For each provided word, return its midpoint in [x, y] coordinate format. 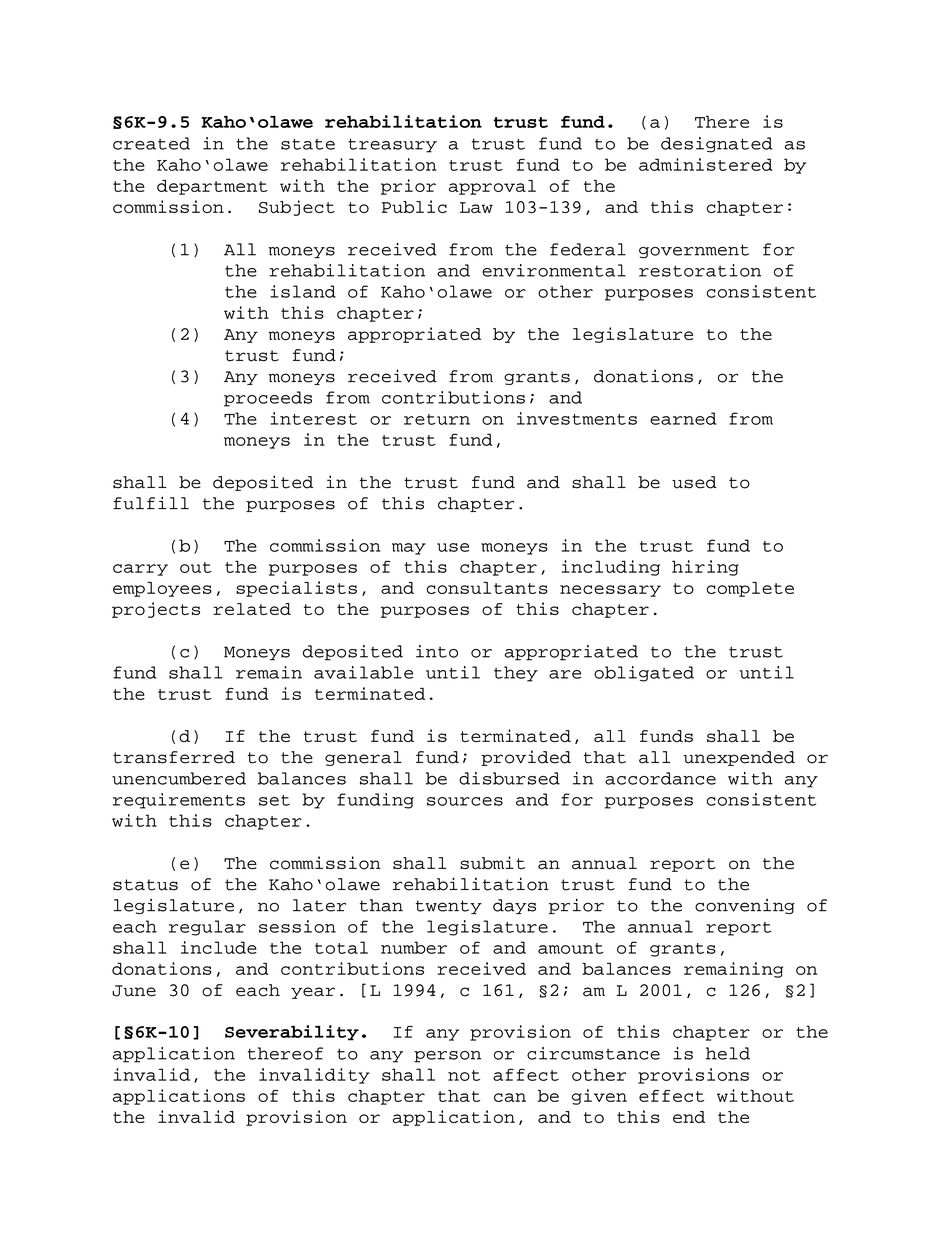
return [437, 419]
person [447, 1057]
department [212, 187]
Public [414, 206]
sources [465, 801]
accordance [660, 778]
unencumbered [179, 778]
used [694, 482]
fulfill [151, 503]
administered [706, 164]
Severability [292, 1033]
